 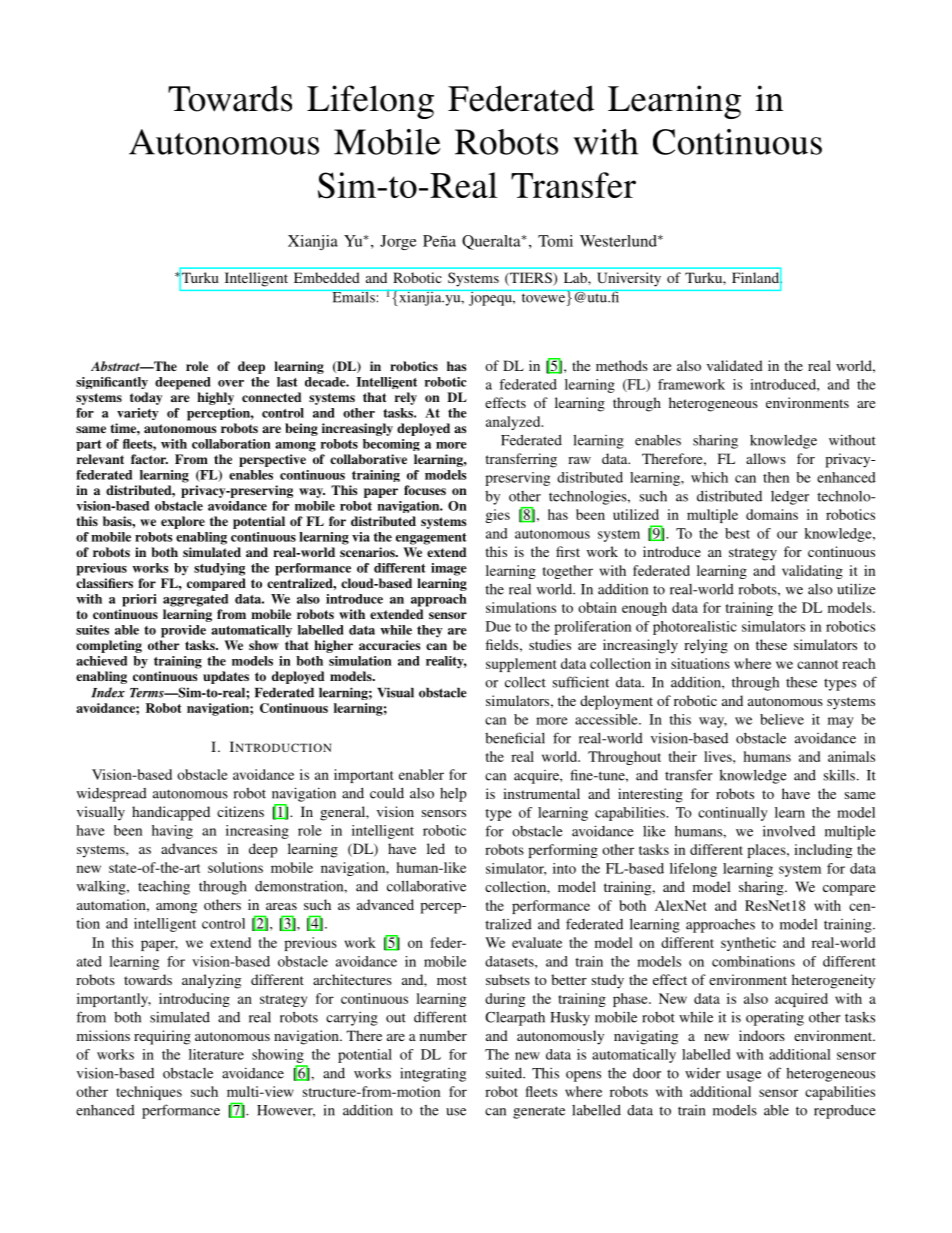 I want to click on TIERS, so click(x=531, y=279).
